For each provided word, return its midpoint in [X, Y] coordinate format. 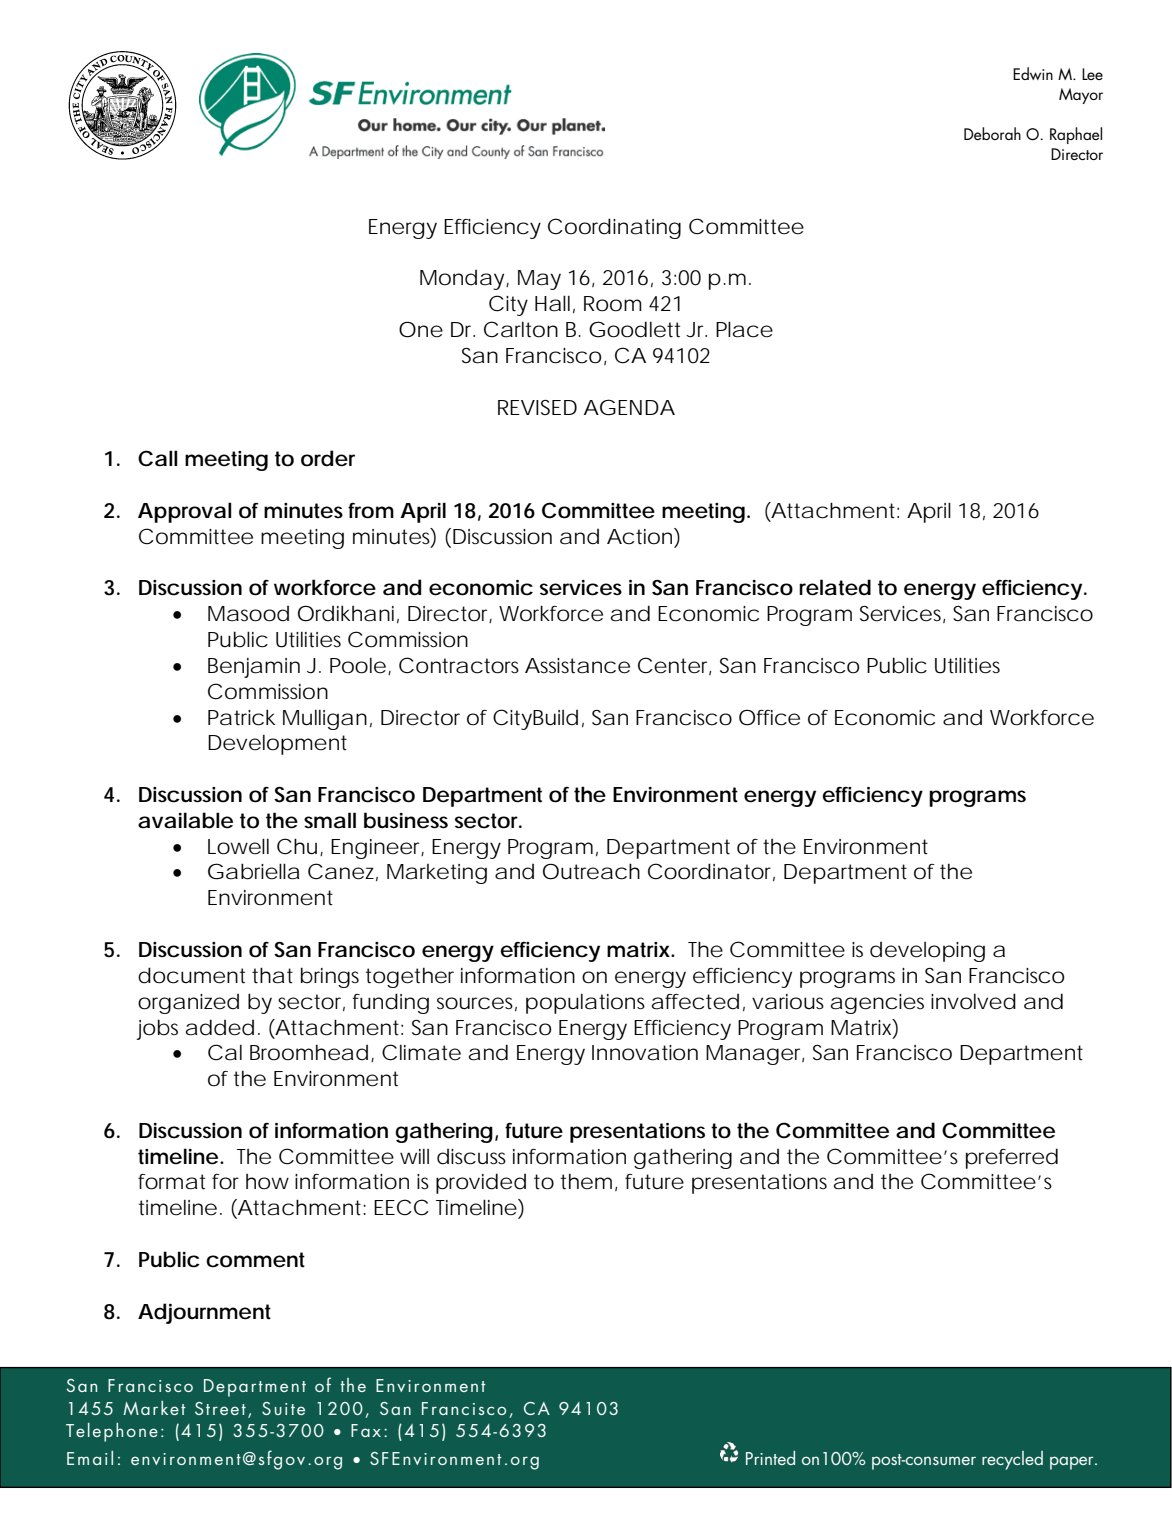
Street [220, 1408]
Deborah [992, 133]
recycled [1012, 1460]
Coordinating [614, 228]
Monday [463, 280]
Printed [770, 1458]
